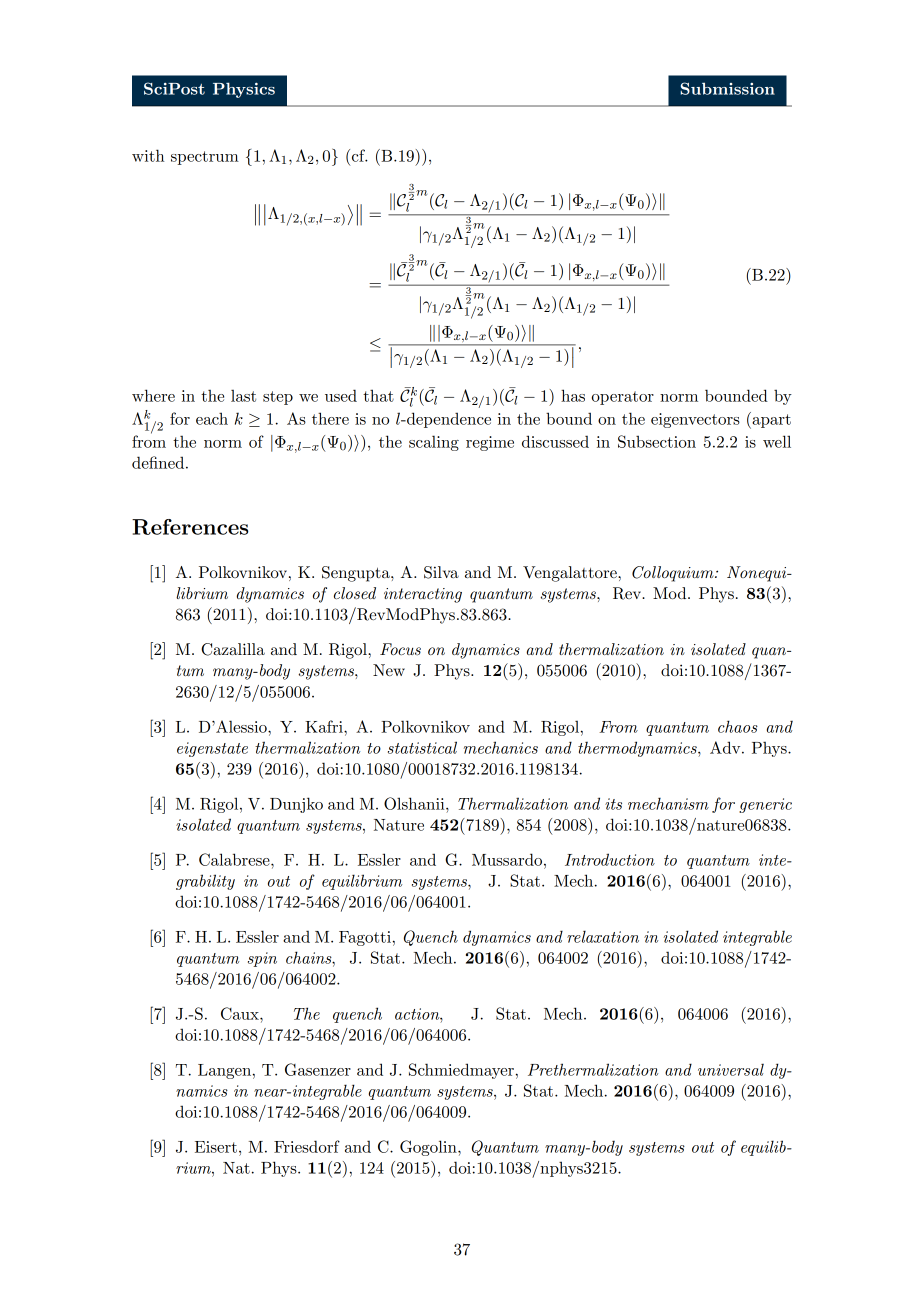 The height and width of the screenshot is (1308, 924). Describe the element at coordinates (695, 420) in the screenshot. I see `eigenvectors` at that location.
